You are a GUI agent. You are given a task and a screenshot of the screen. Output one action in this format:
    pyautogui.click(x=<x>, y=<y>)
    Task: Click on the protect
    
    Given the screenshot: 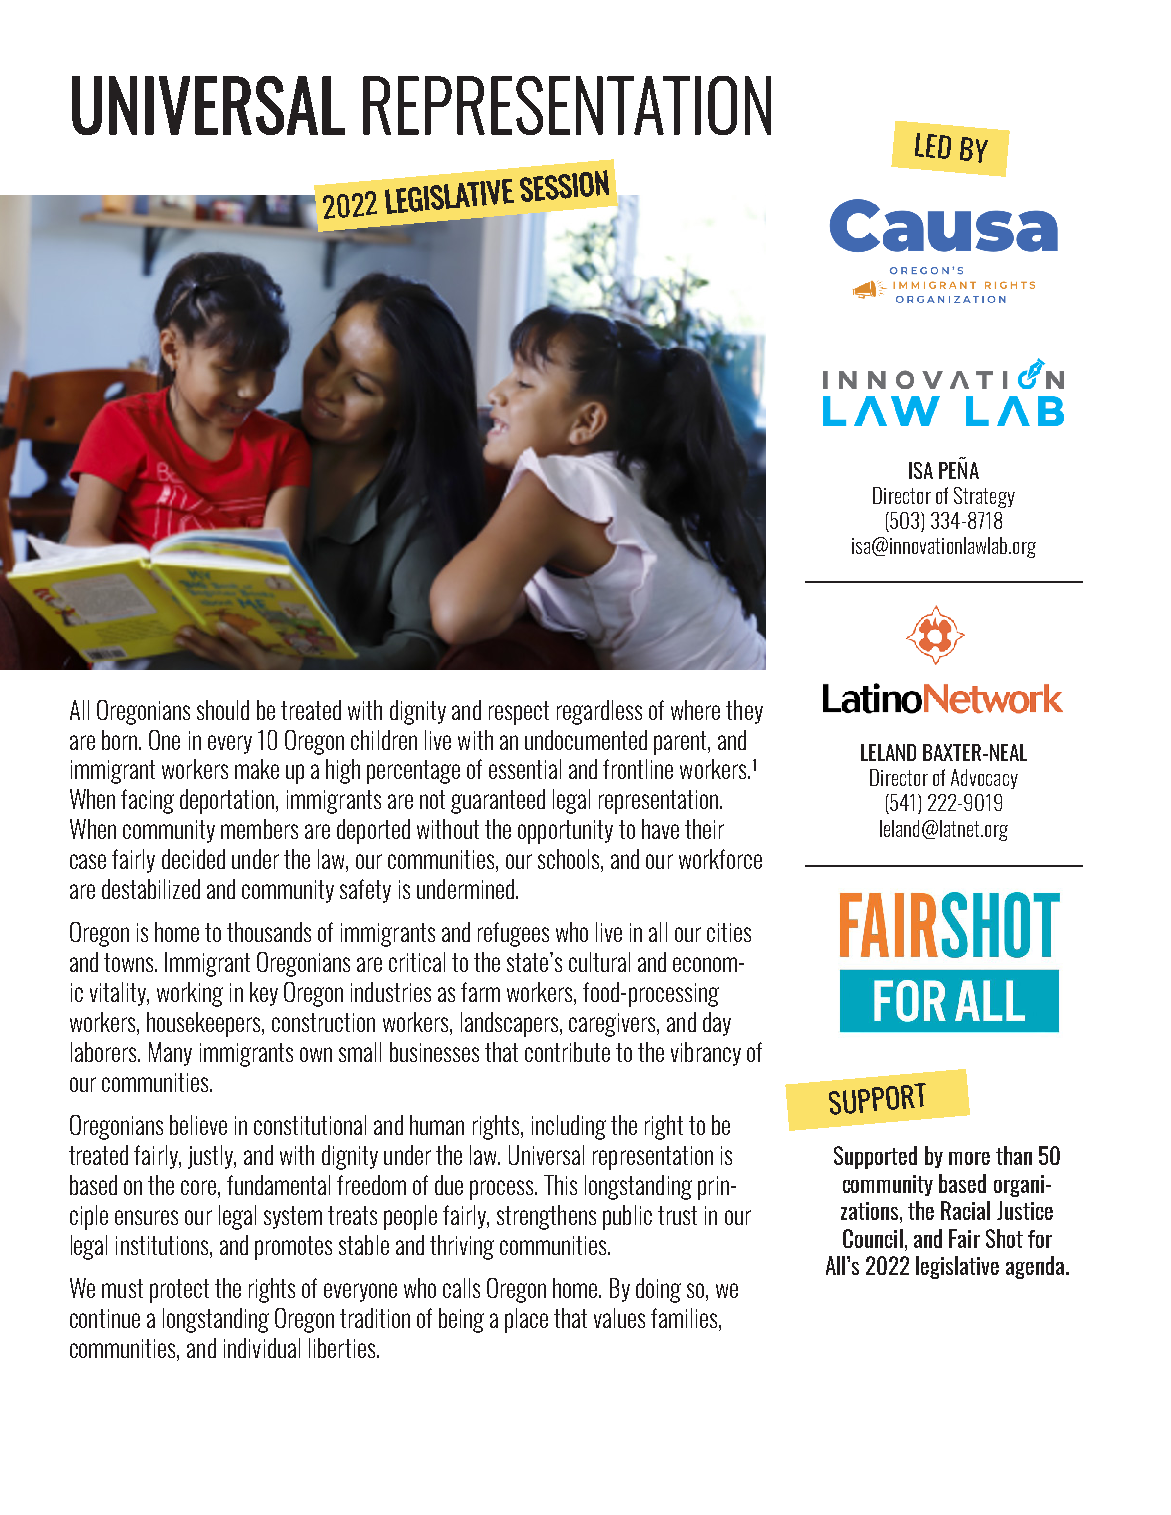 What is the action you would take?
    pyautogui.click(x=179, y=1291)
